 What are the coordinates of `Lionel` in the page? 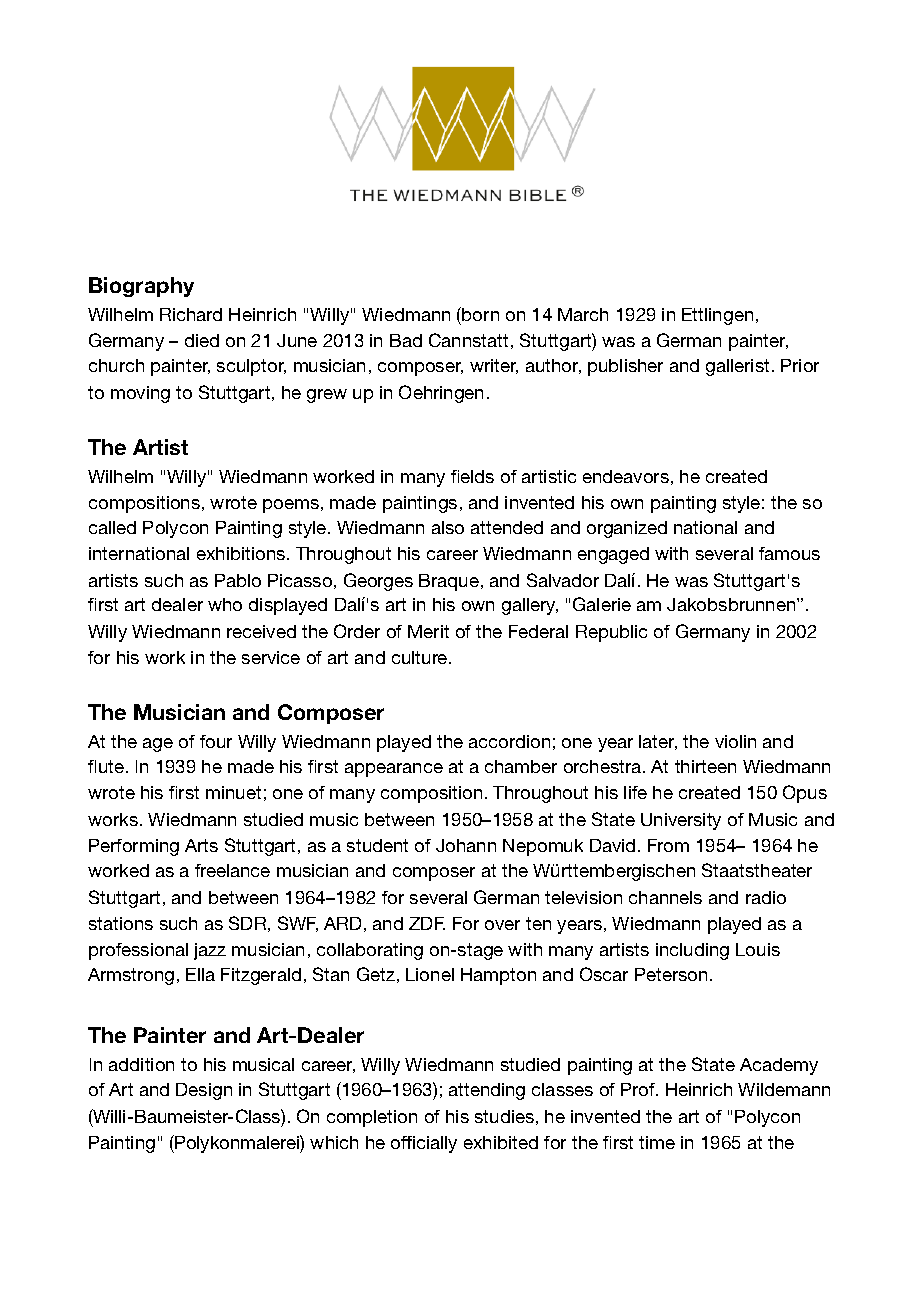 It's located at (430, 974).
